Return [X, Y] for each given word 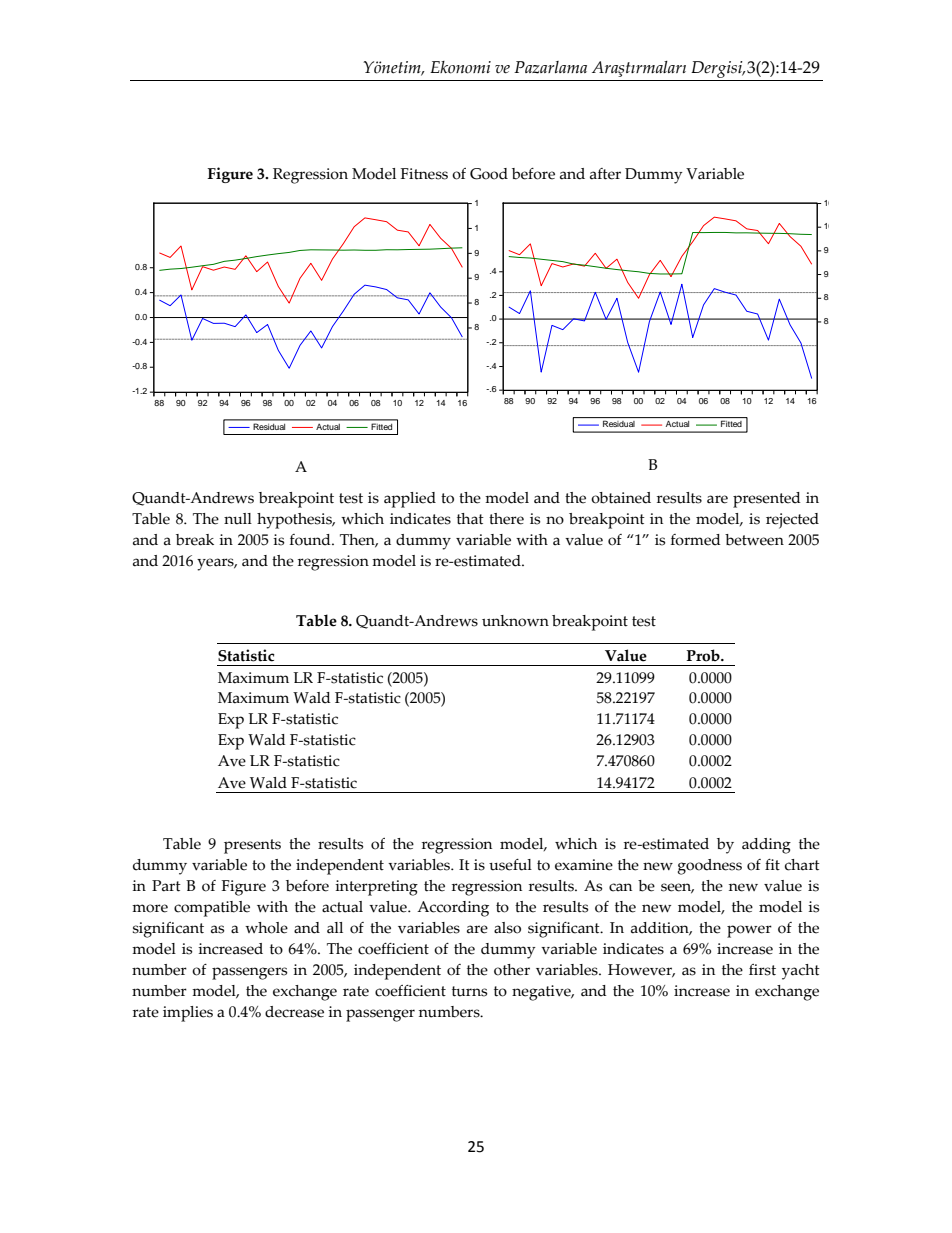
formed [696, 540]
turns [469, 991]
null [238, 519]
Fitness [424, 174]
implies [188, 1014]
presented [767, 500]
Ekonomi [460, 67]
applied [410, 500]
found [311, 540]
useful [510, 865]
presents [252, 846]
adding [766, 846]
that [470, 519]
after [605, 174]
